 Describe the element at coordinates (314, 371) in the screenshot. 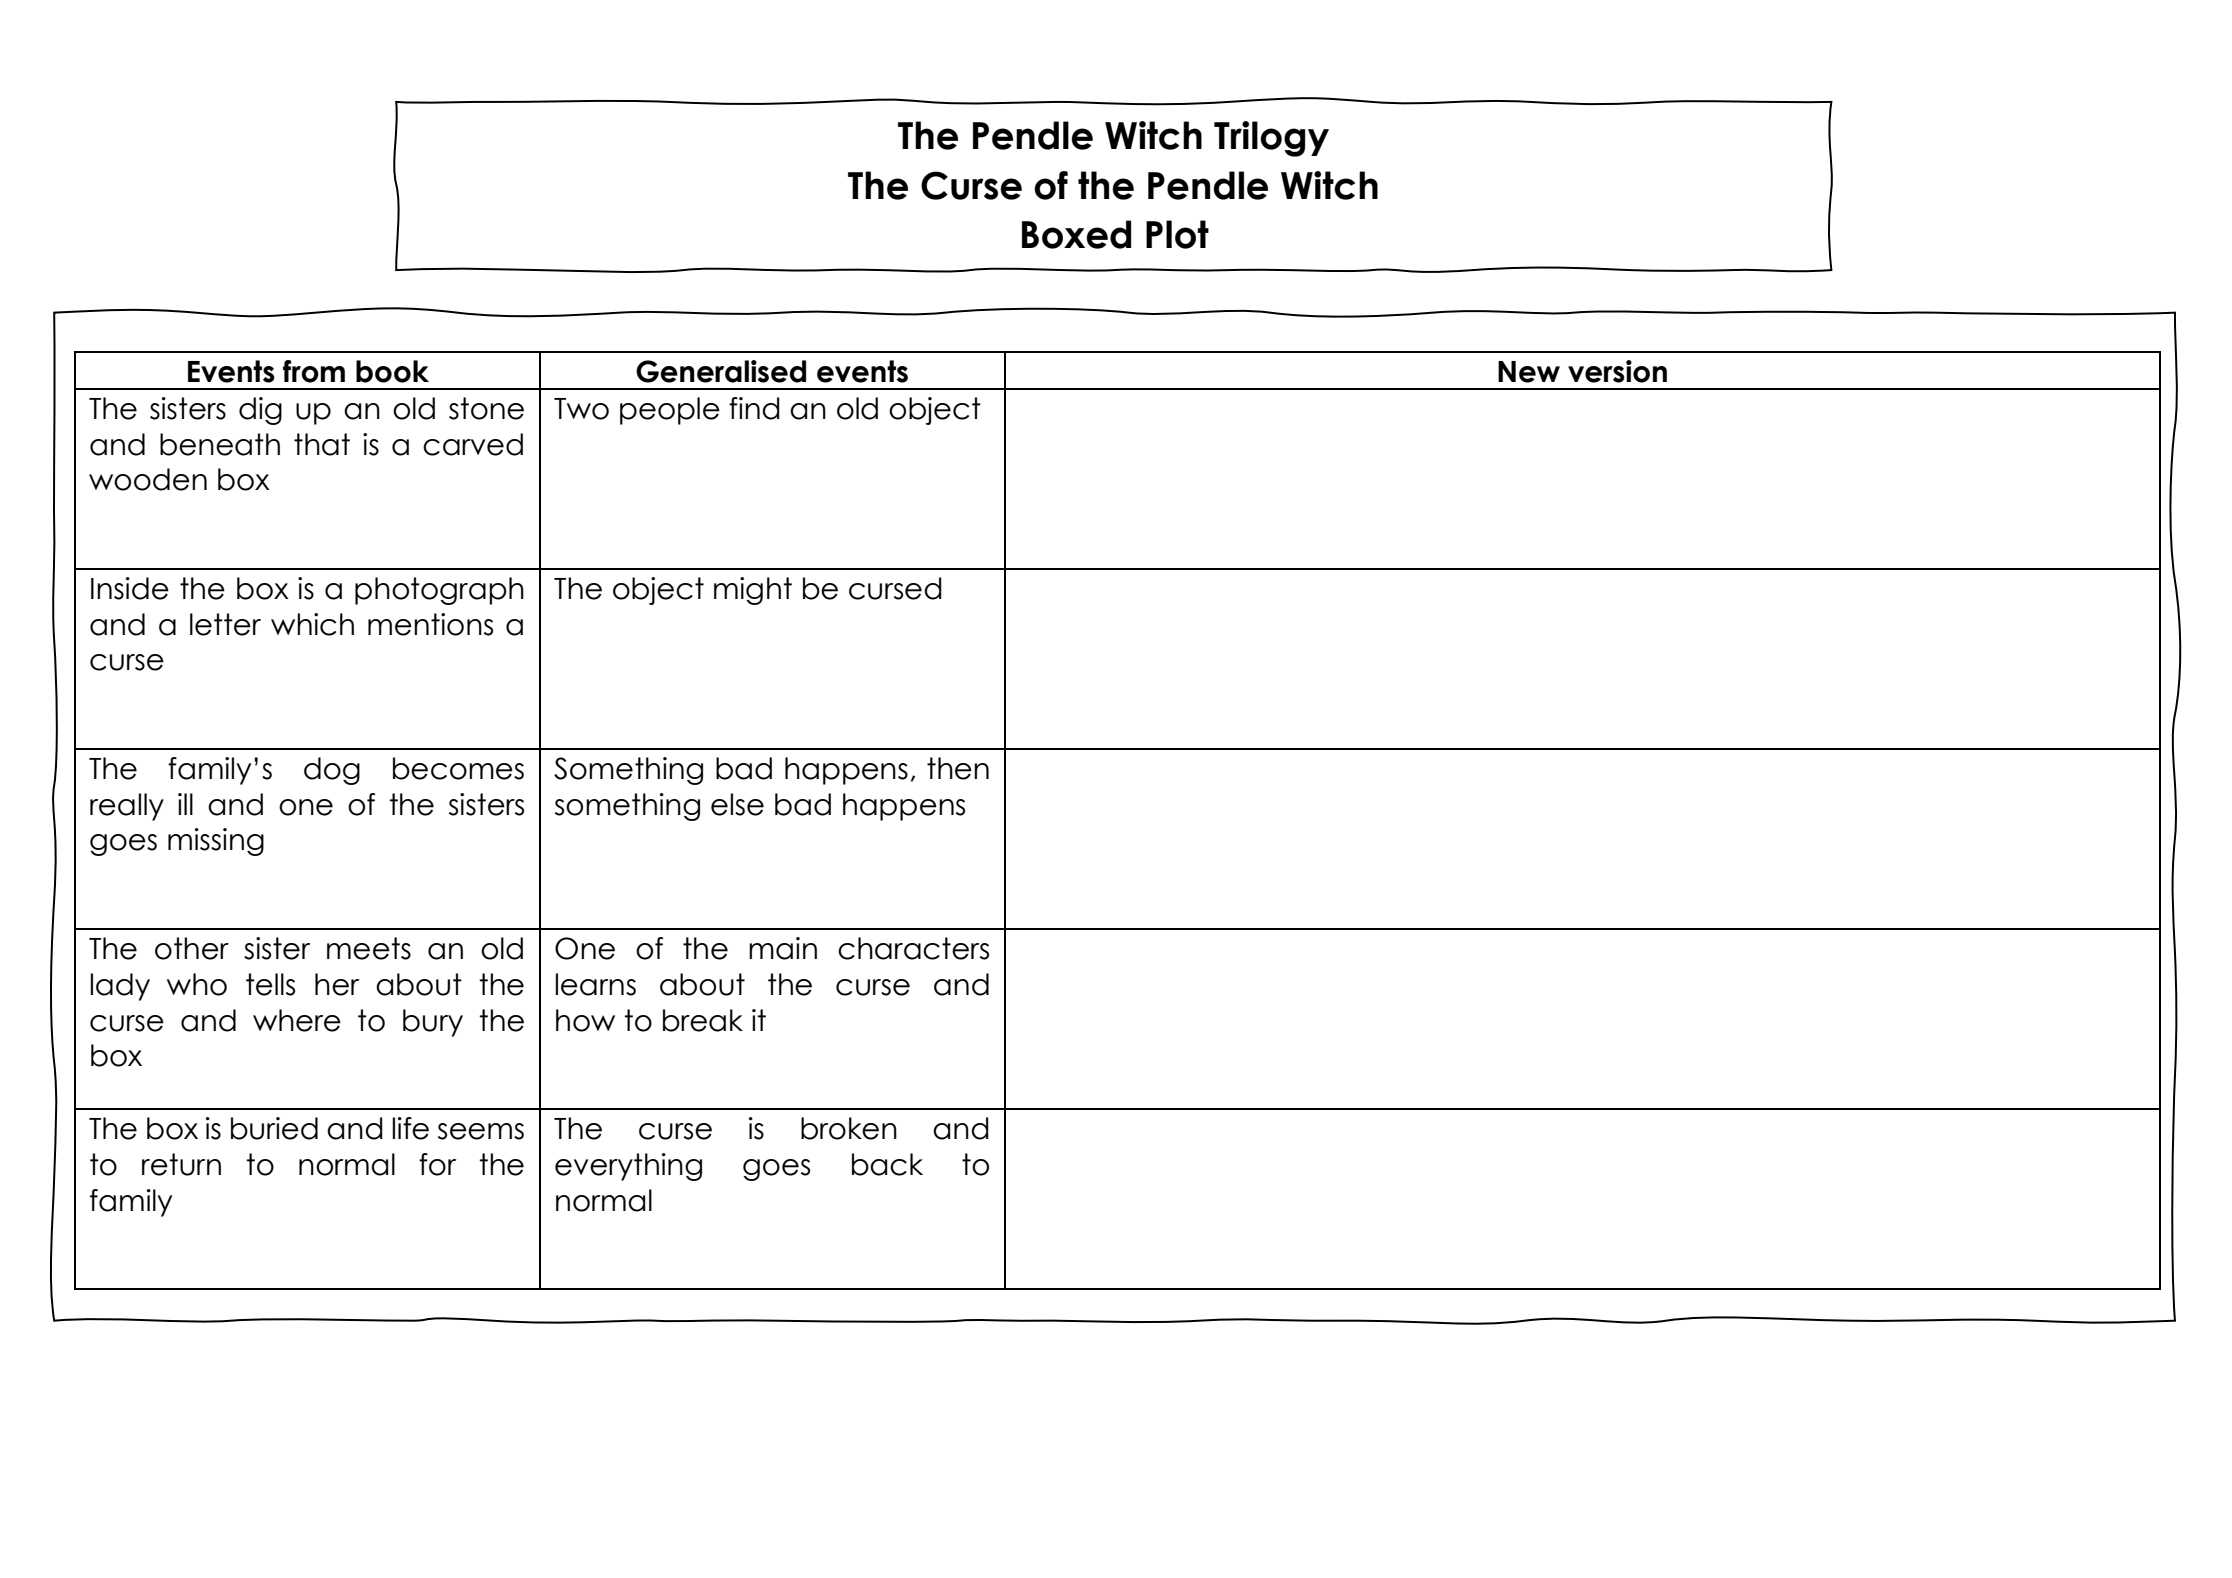

I see `from` at that location.
